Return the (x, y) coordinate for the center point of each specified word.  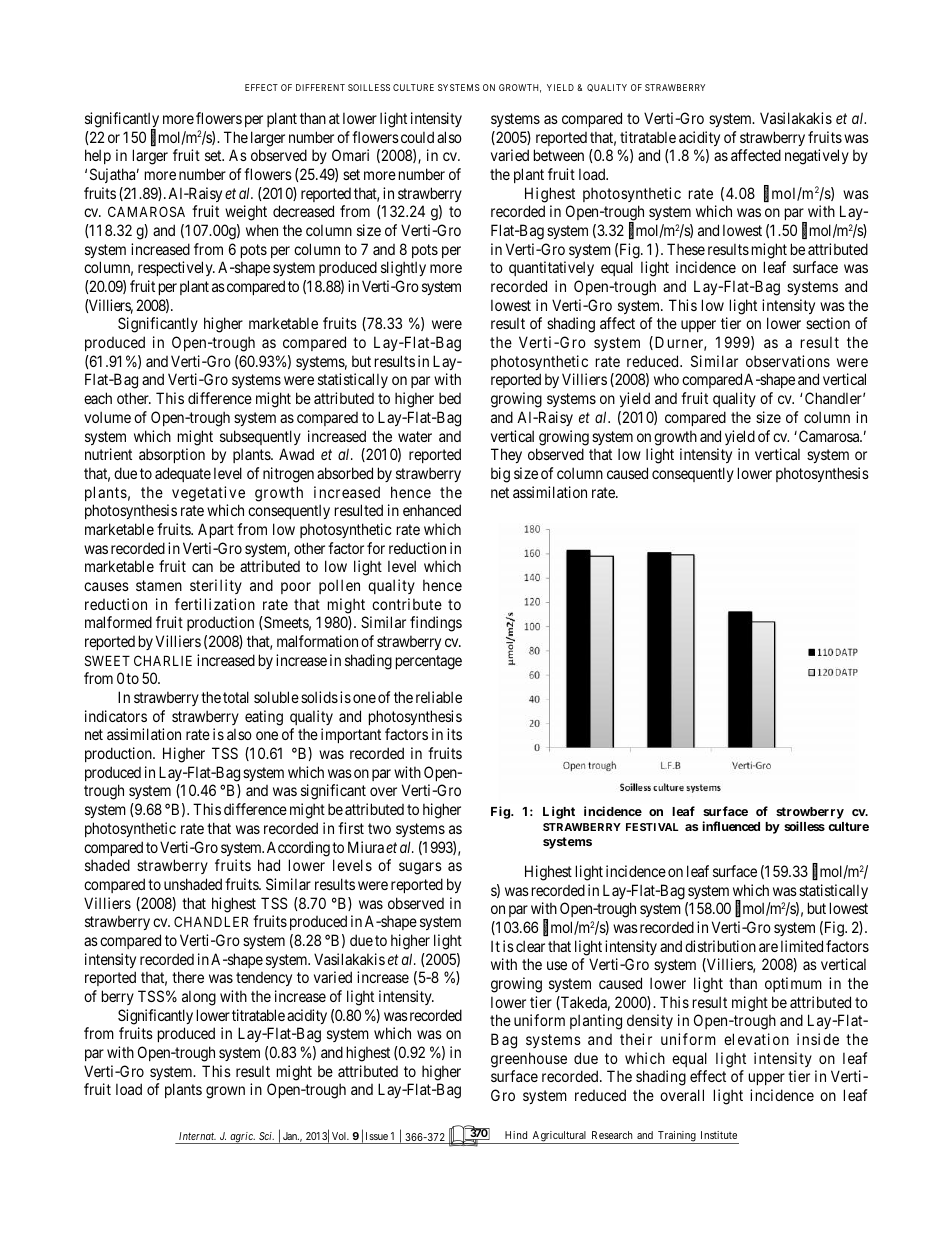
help (98, 156)
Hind (516, 1135)
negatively (817, 157)
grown (225, 1092)
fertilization (215, 604)
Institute (719, 1135)
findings (436, 624)
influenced (731, 826)
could (417, 137)
